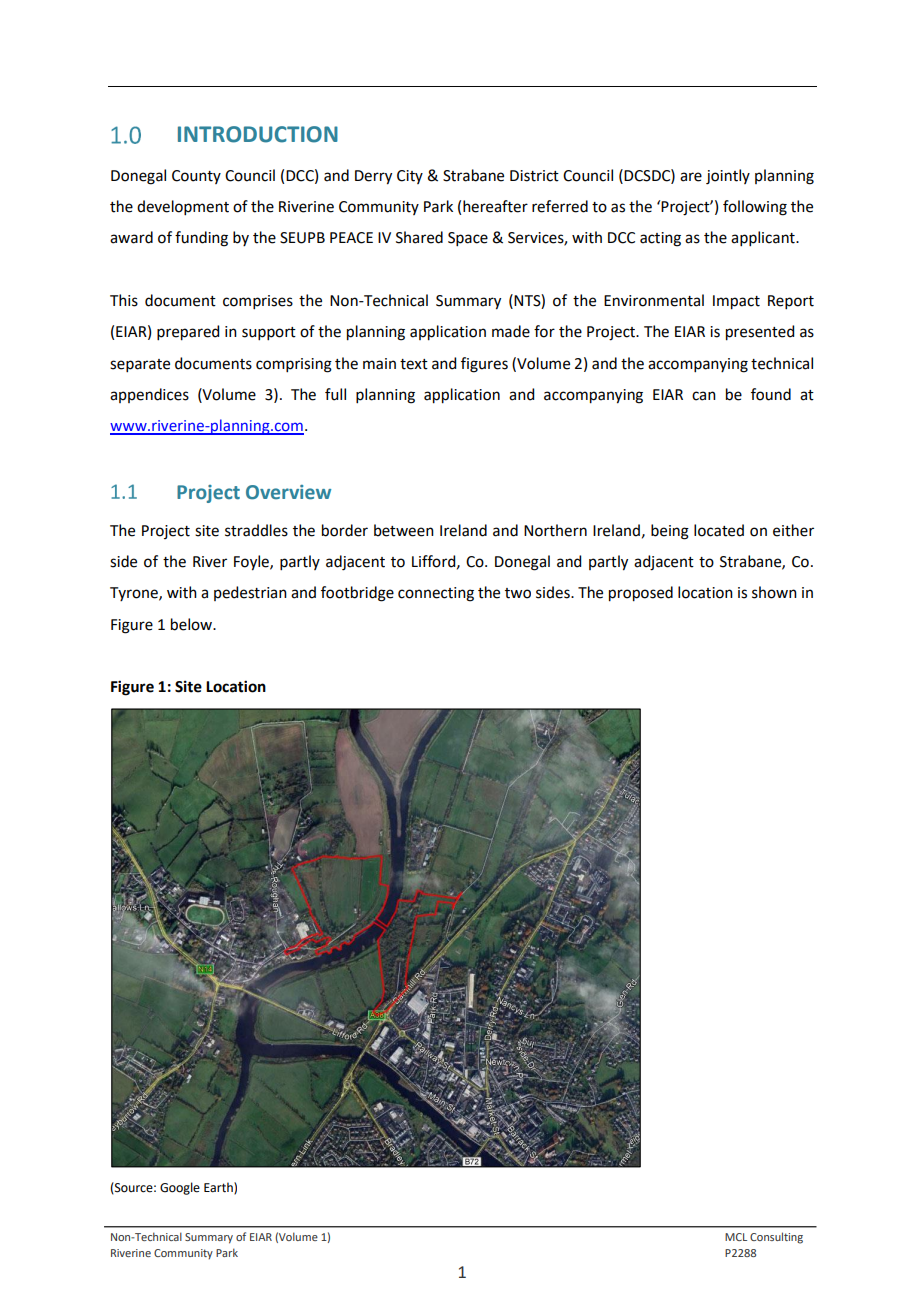 The width and height of the document is (924, 1308). I want to click on between, so click(404, 530).
